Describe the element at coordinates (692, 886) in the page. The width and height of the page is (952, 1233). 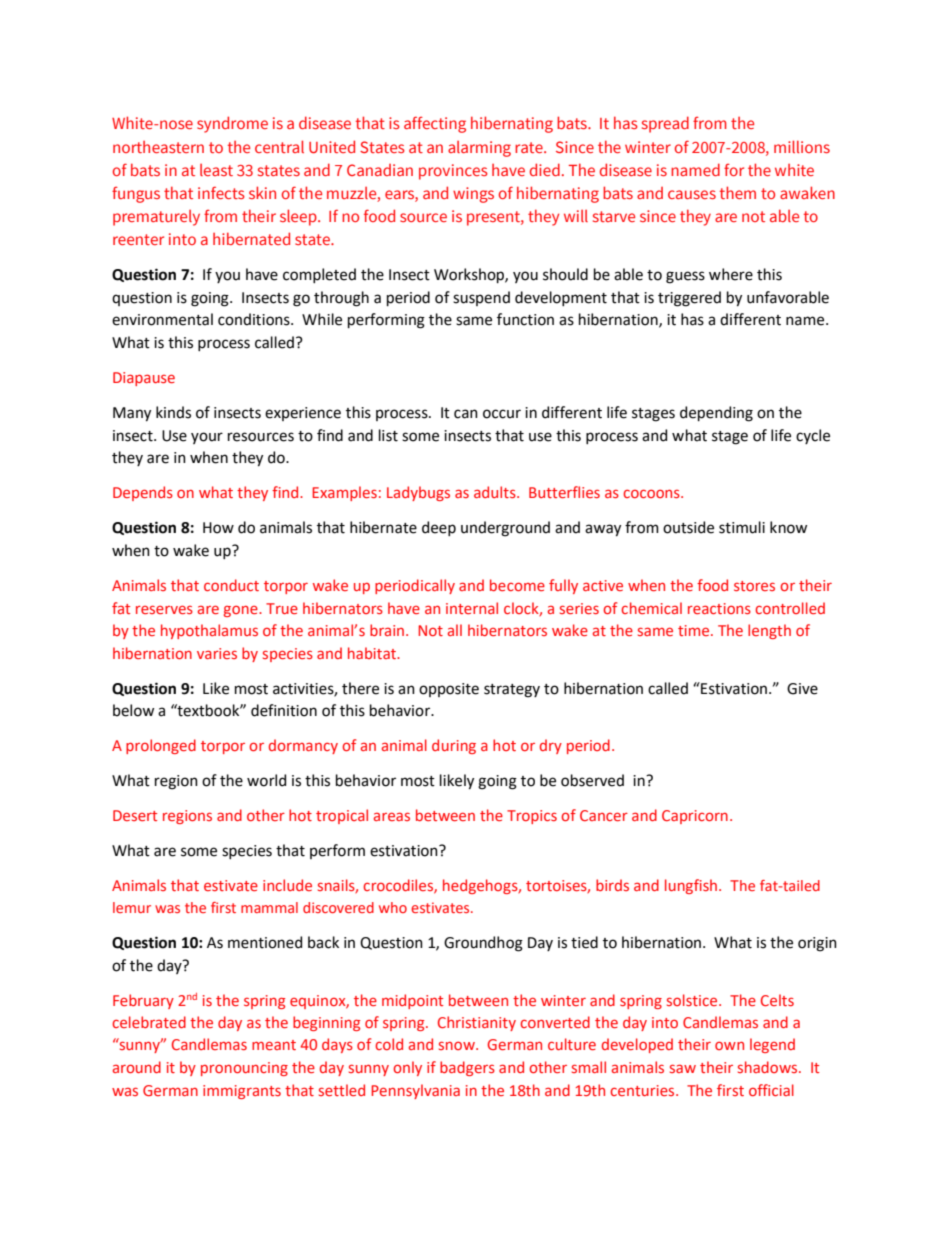
I see `lungfish` at that location.
